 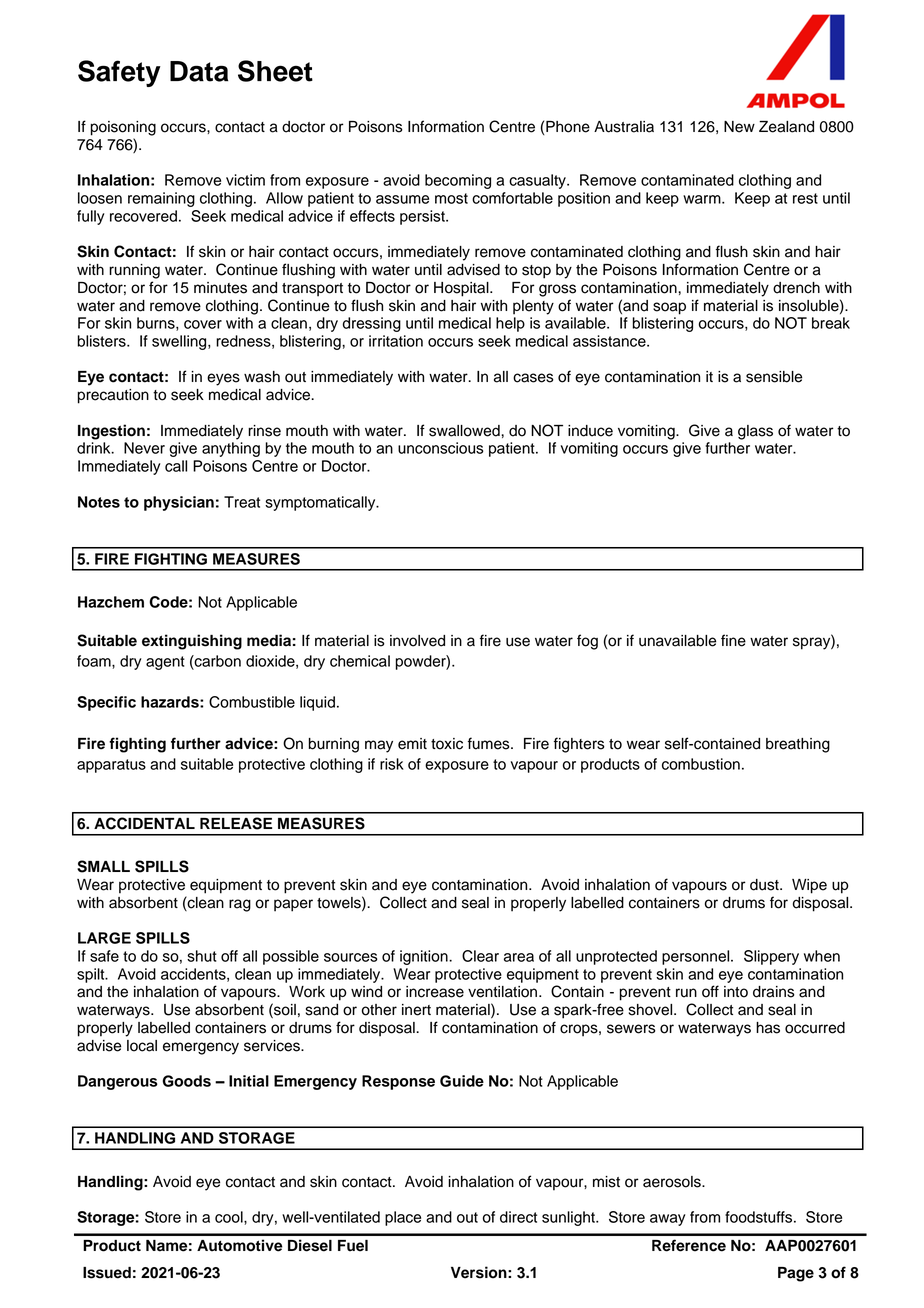 I want to click on agent, so click(x=165, y=663).
